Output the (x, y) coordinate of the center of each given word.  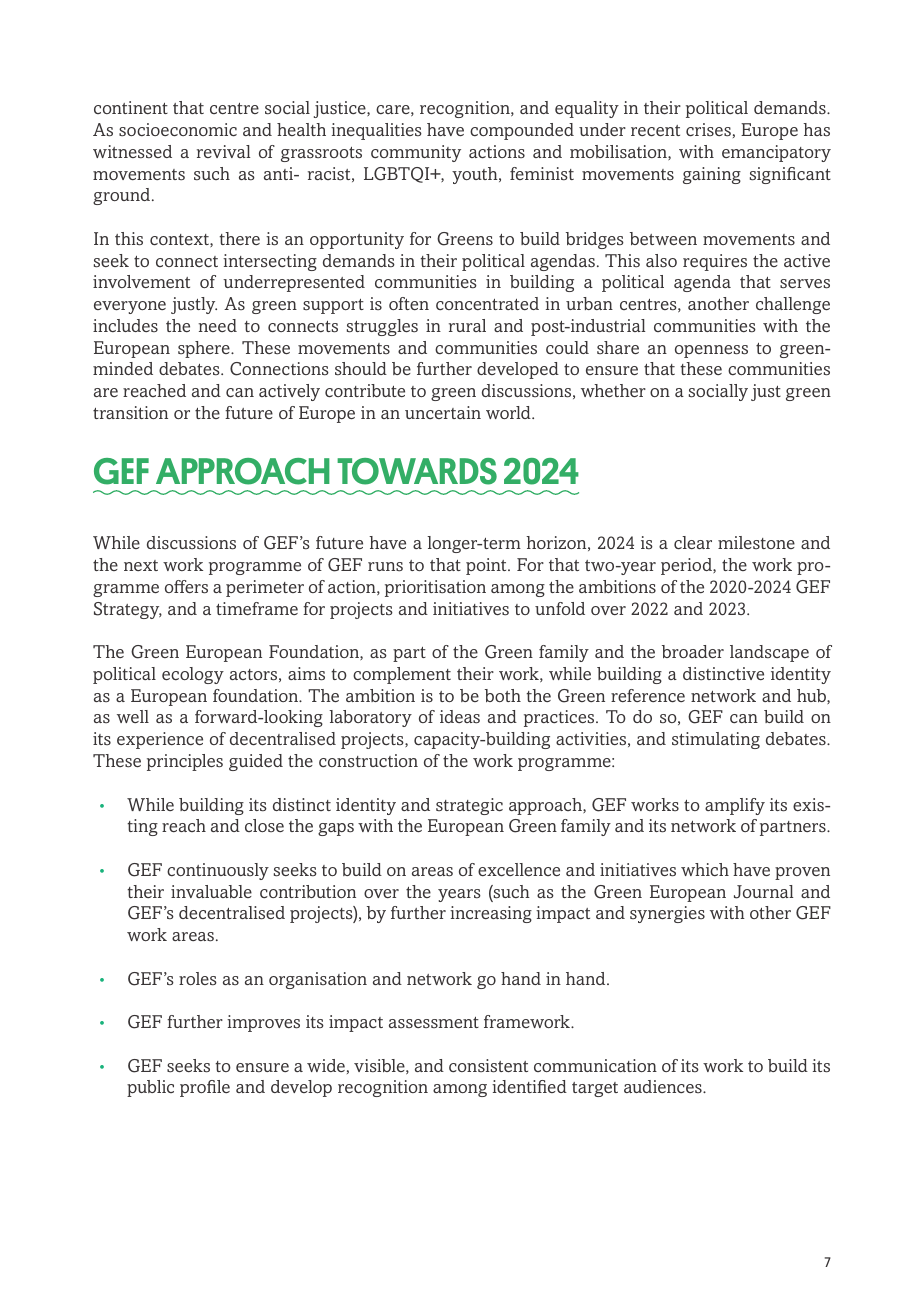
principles (185, 762)
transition (130, 413)
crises (708, 130)
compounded (522, 131)
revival (223, 151)
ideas (460, 717)
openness (711, 351)
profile (205, 1088)
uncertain (443, 412)
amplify (735, 806)
